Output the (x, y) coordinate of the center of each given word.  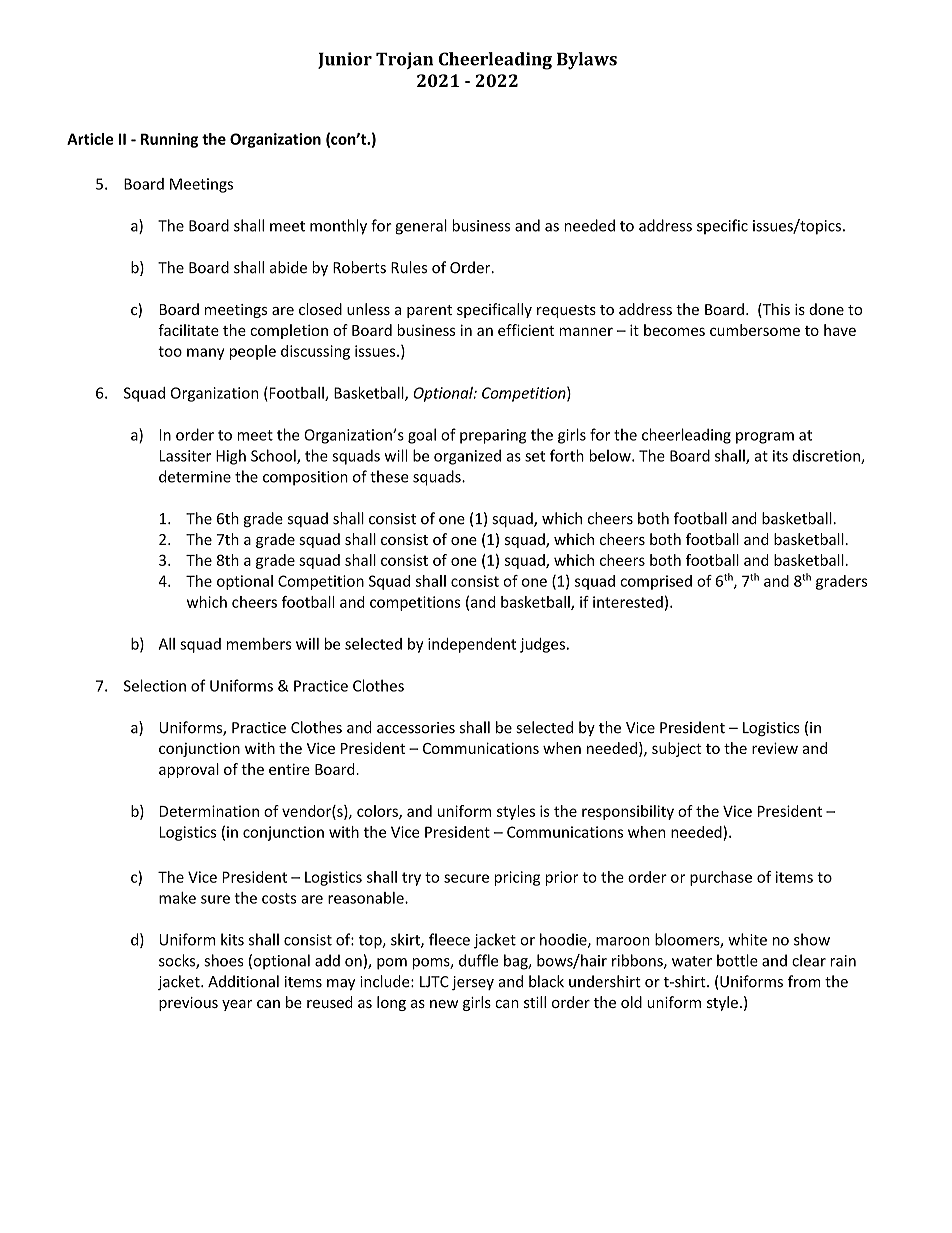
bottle (737, 960)
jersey (473, 983)
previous (188, 1004)
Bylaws (587, 61)
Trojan (404, 60)
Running (169, 140)
